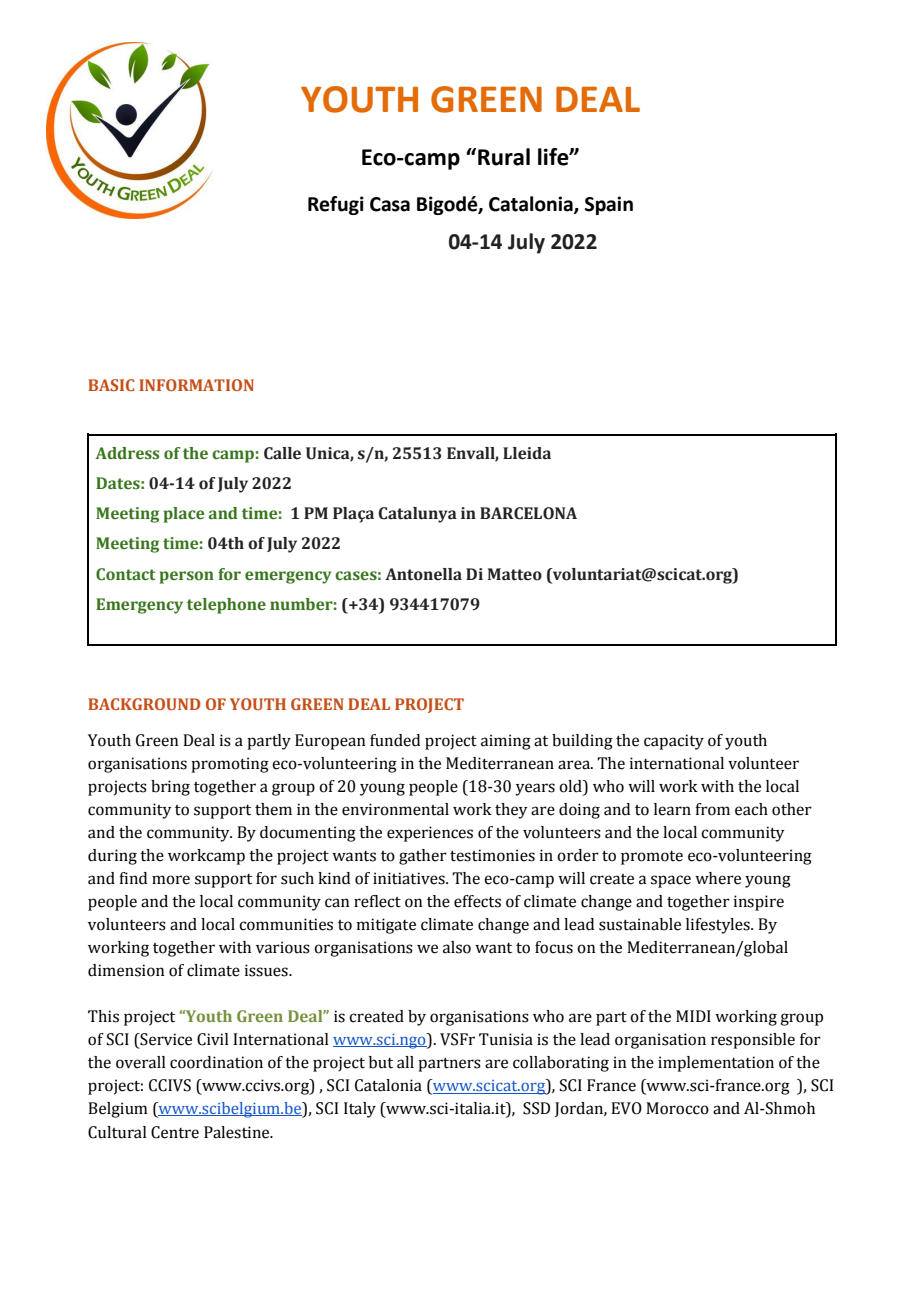 The image size is (924, 1309). Describe the element at coordinates (381, 1062) in the screenshot. I see `but` at that location.
